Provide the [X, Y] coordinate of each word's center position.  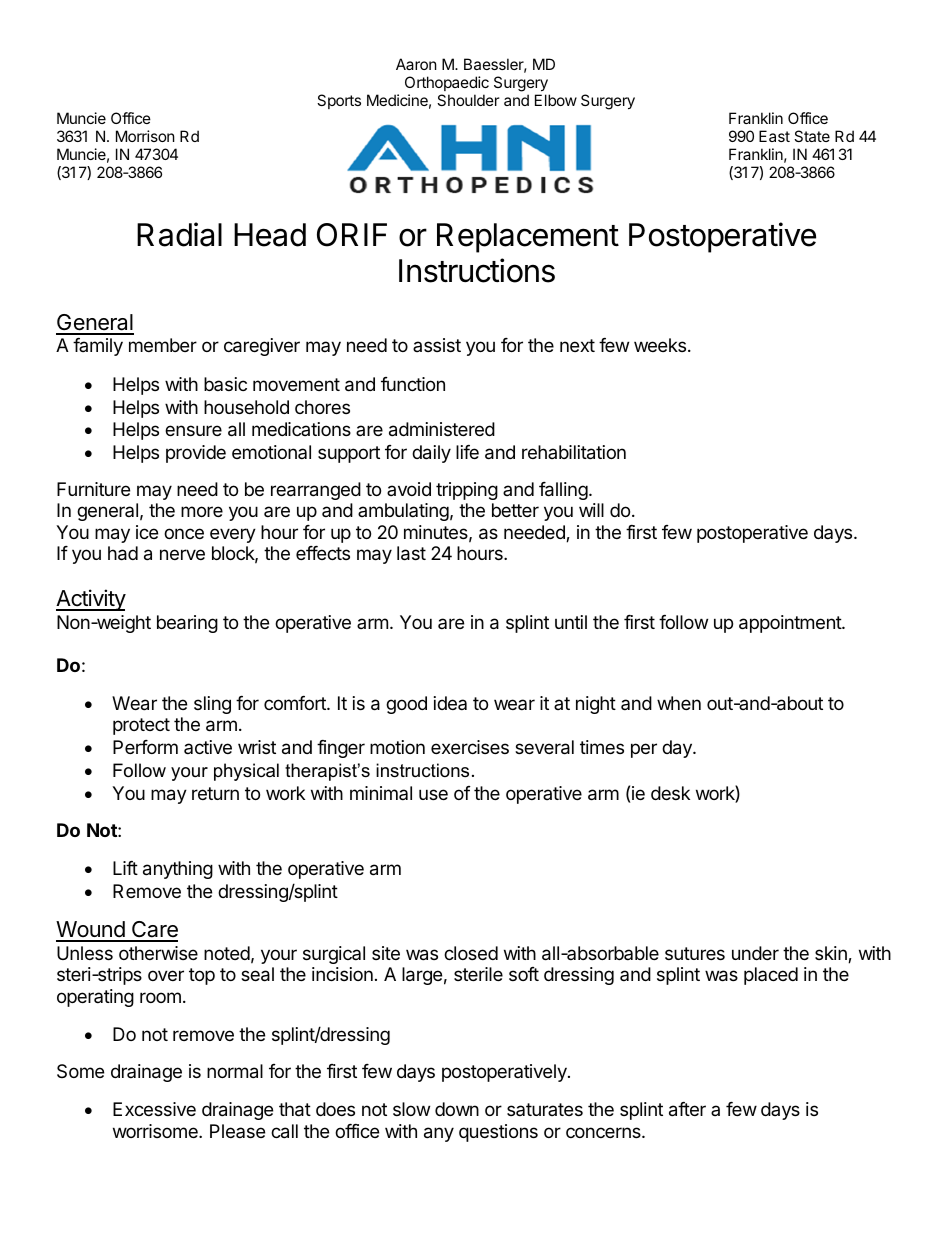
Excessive [154, 1109]
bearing [187, 624]
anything [178, 870]
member [163, 345]
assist [437, 345]
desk [670, 793]
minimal [381, 793]
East [774, 136]
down [457, 1109]
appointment [791, 624]
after [687, 1109]
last [411, 553]
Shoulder [468, 100]
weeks [660, 345]
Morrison [145, 136]
